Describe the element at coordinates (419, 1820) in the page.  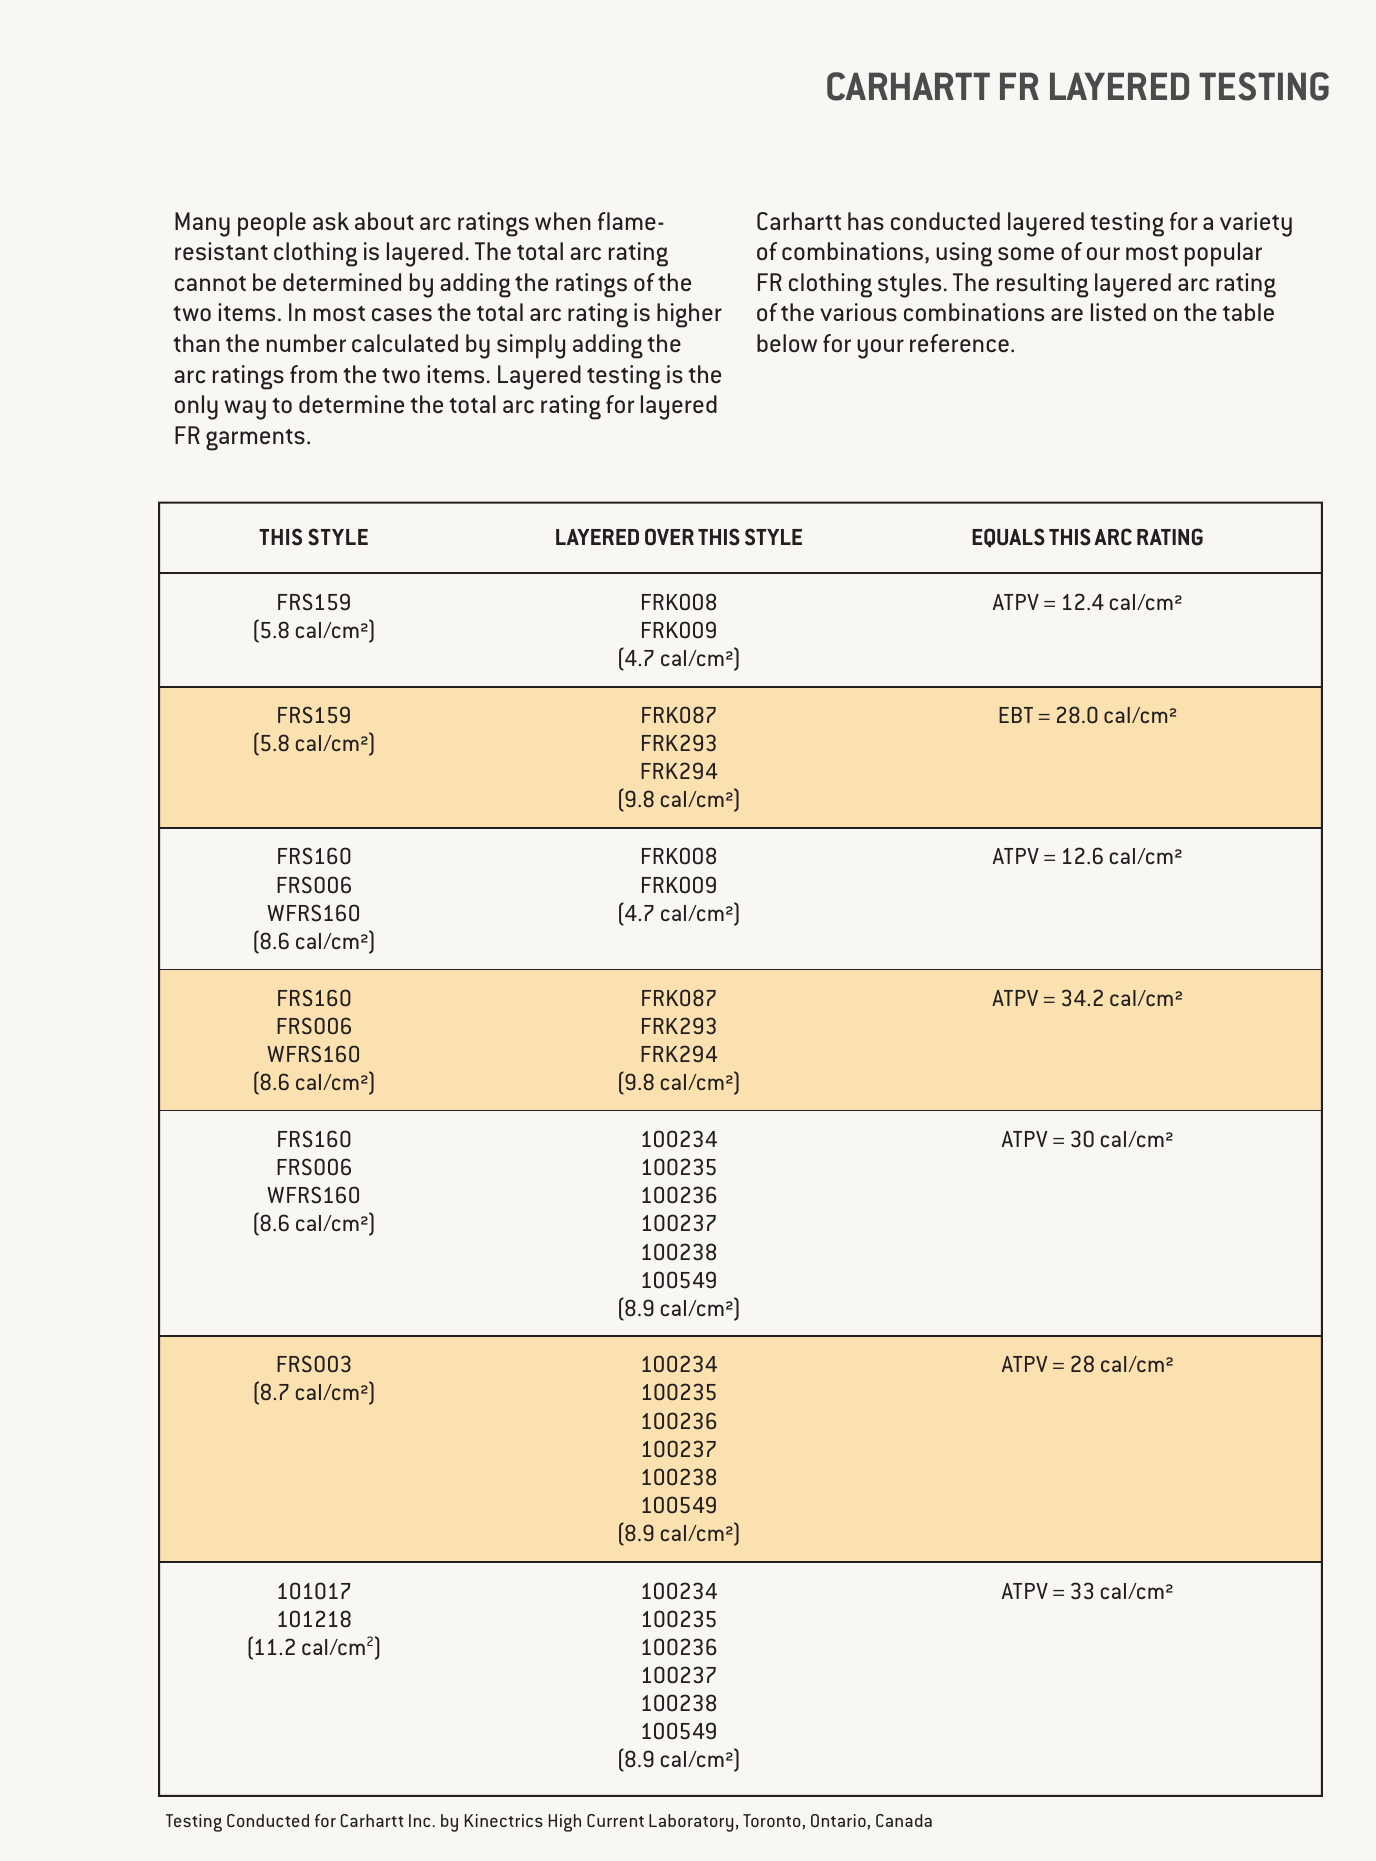
I see `Inc` at that location.
